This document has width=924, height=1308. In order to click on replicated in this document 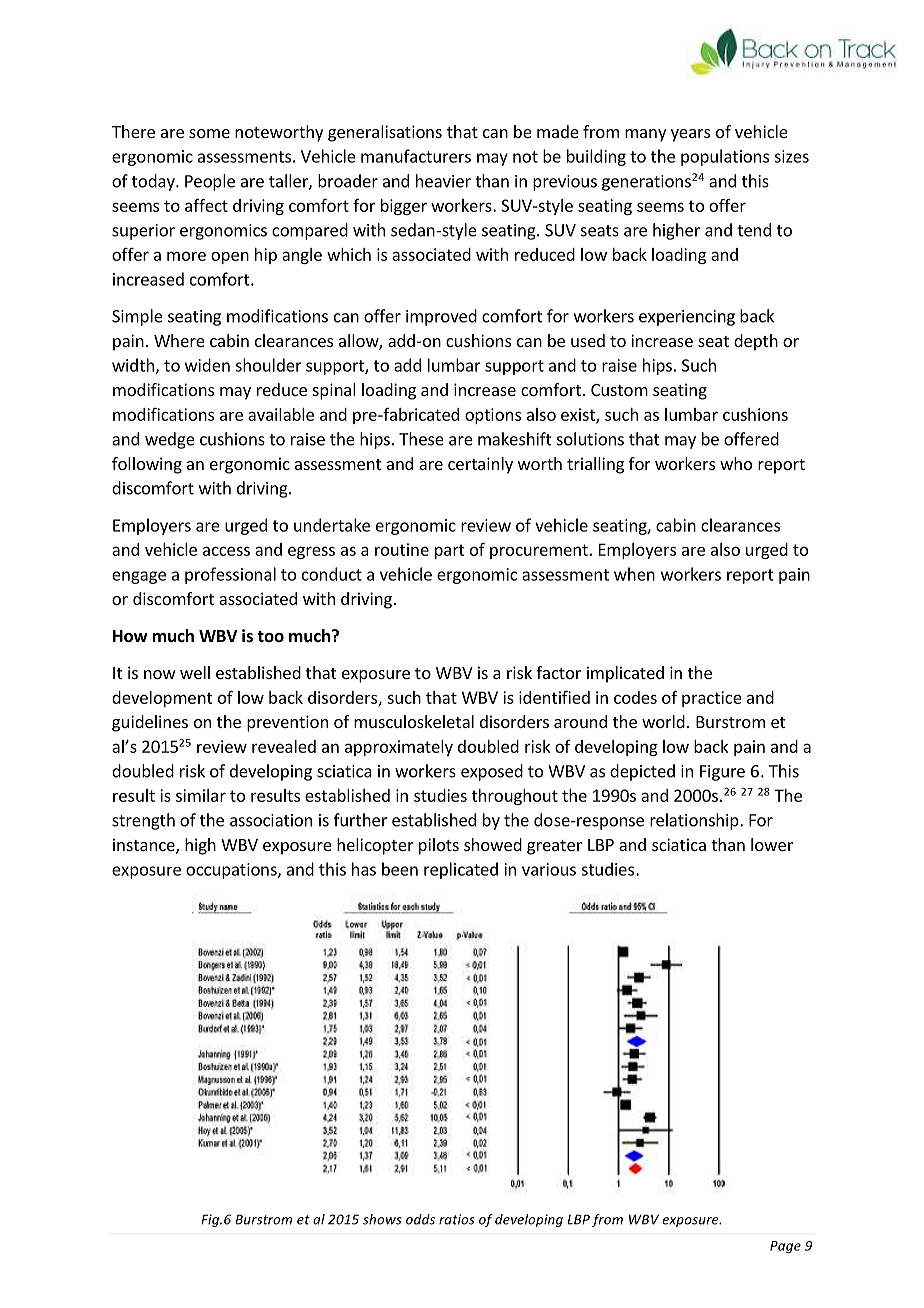, I will do `click(461, 870)`.
